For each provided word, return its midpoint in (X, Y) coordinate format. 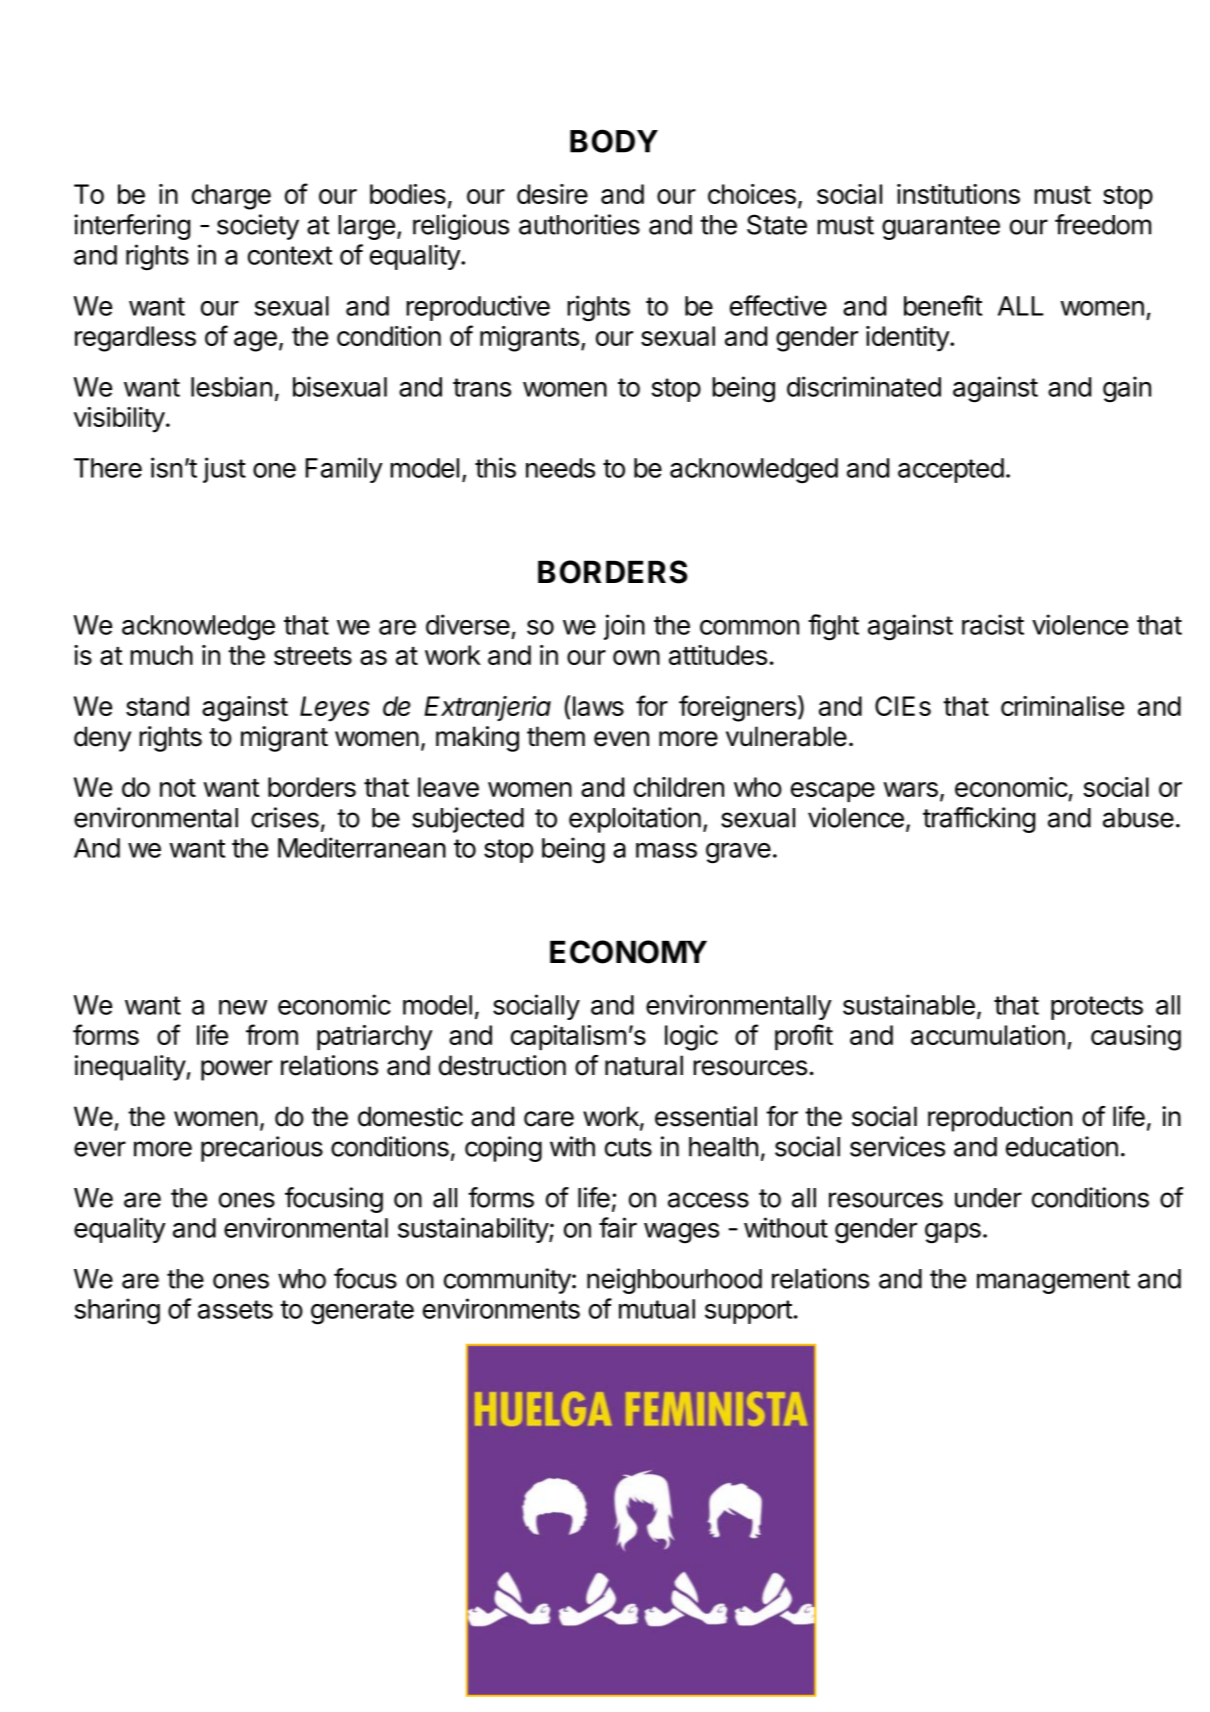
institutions (958, 194)
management (1053, 1282)
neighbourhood (674, 1281)
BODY (614, 141)
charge (231, 197)
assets (235, 1309)
